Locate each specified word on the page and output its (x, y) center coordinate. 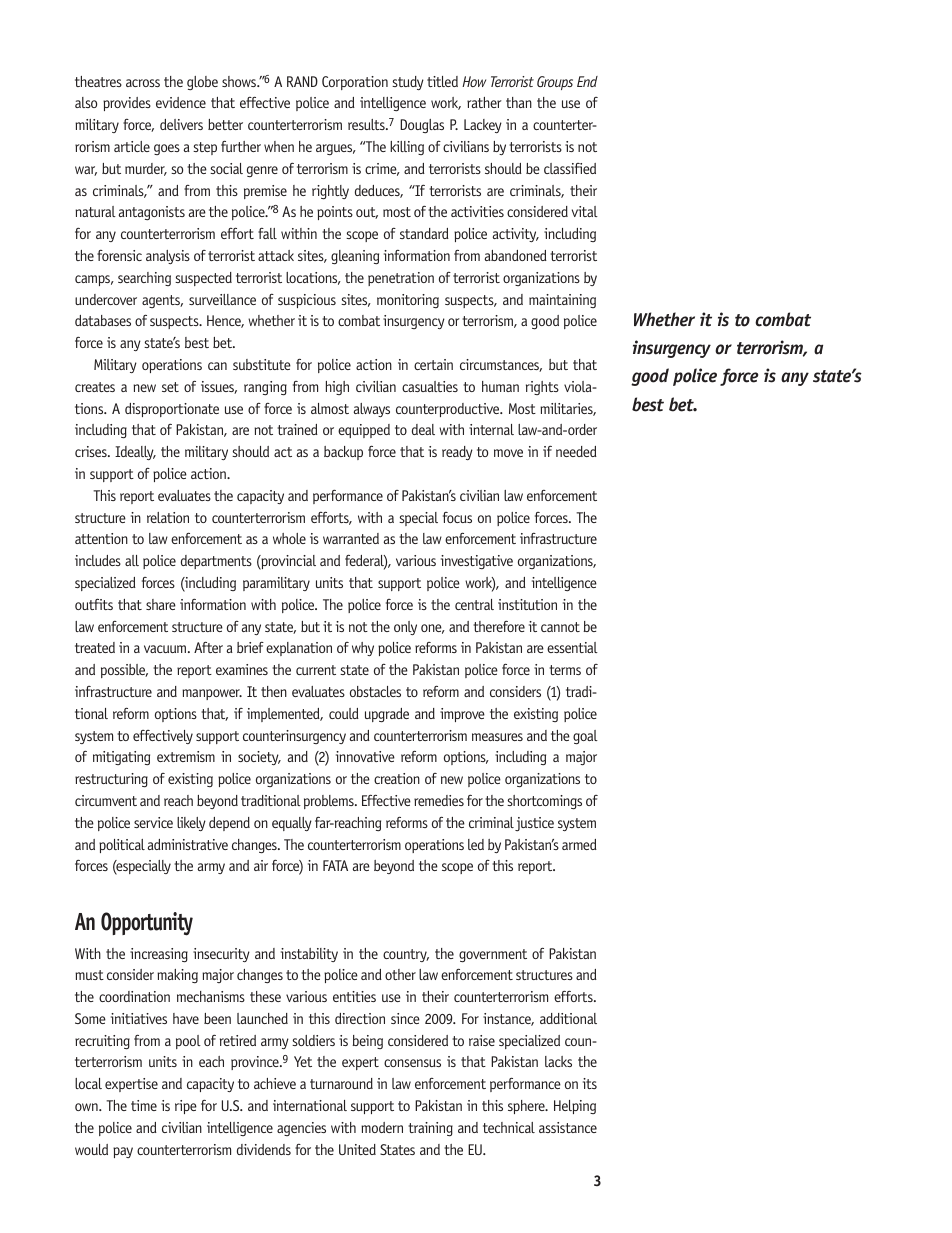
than (519, 102)
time (144, 1105)
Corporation (355, 83)
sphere (527, 1107)
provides (127, 104)
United (357, 1149)
